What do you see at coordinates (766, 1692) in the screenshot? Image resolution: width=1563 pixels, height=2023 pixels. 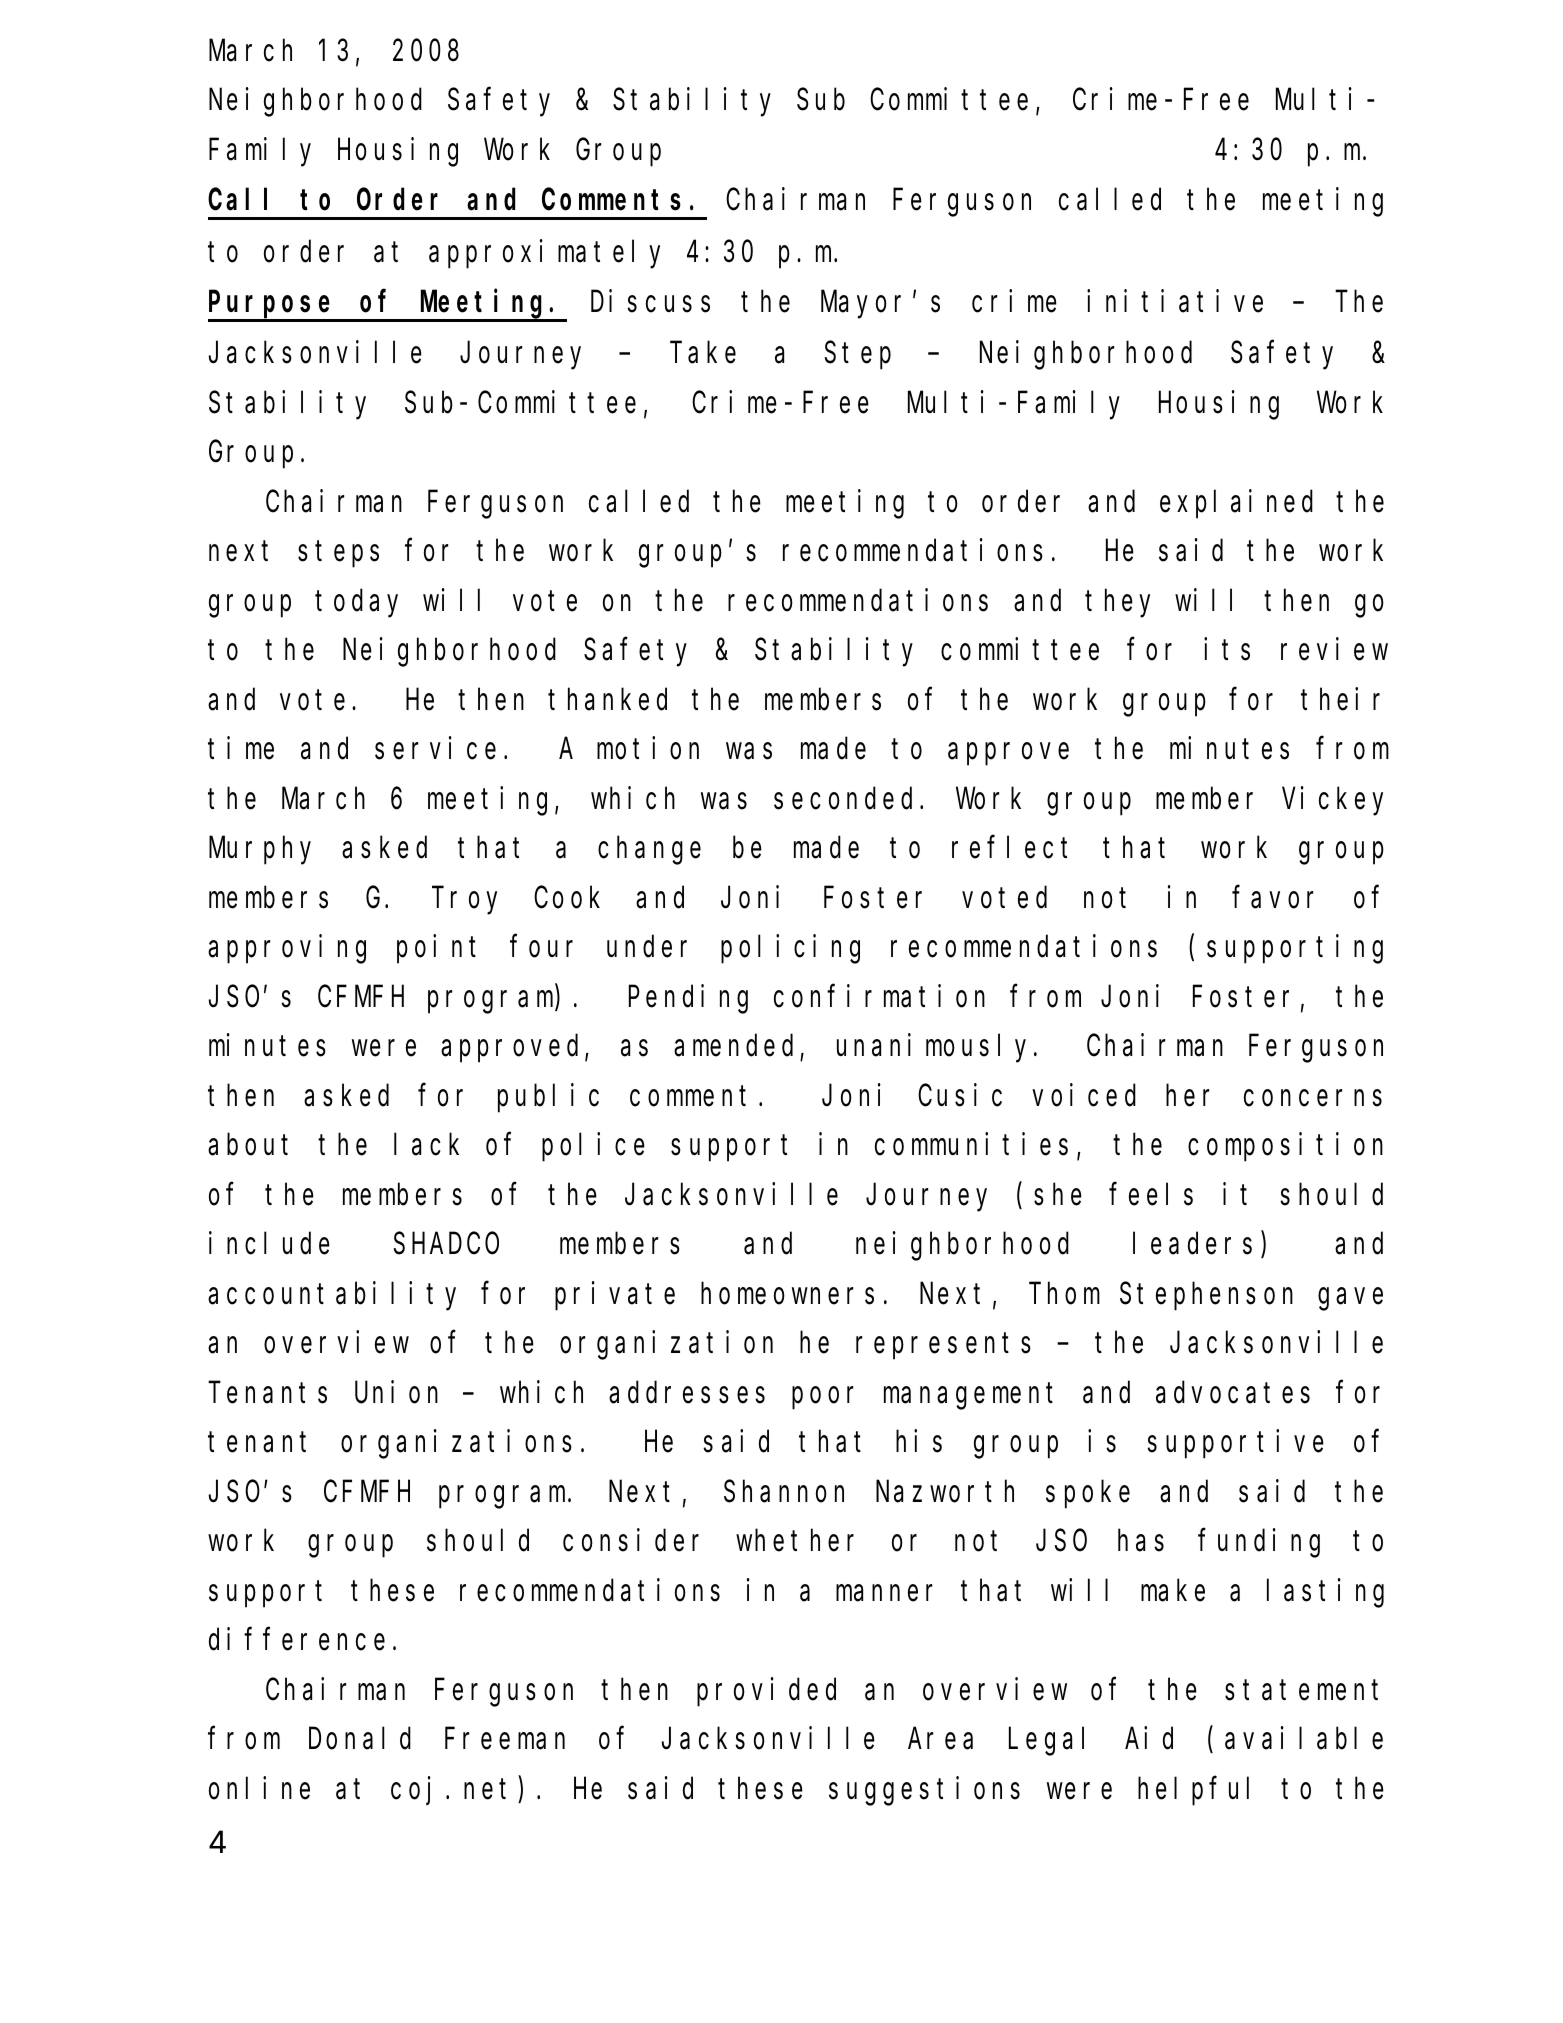 I see `provided` at bounding box center [766, 1692].
